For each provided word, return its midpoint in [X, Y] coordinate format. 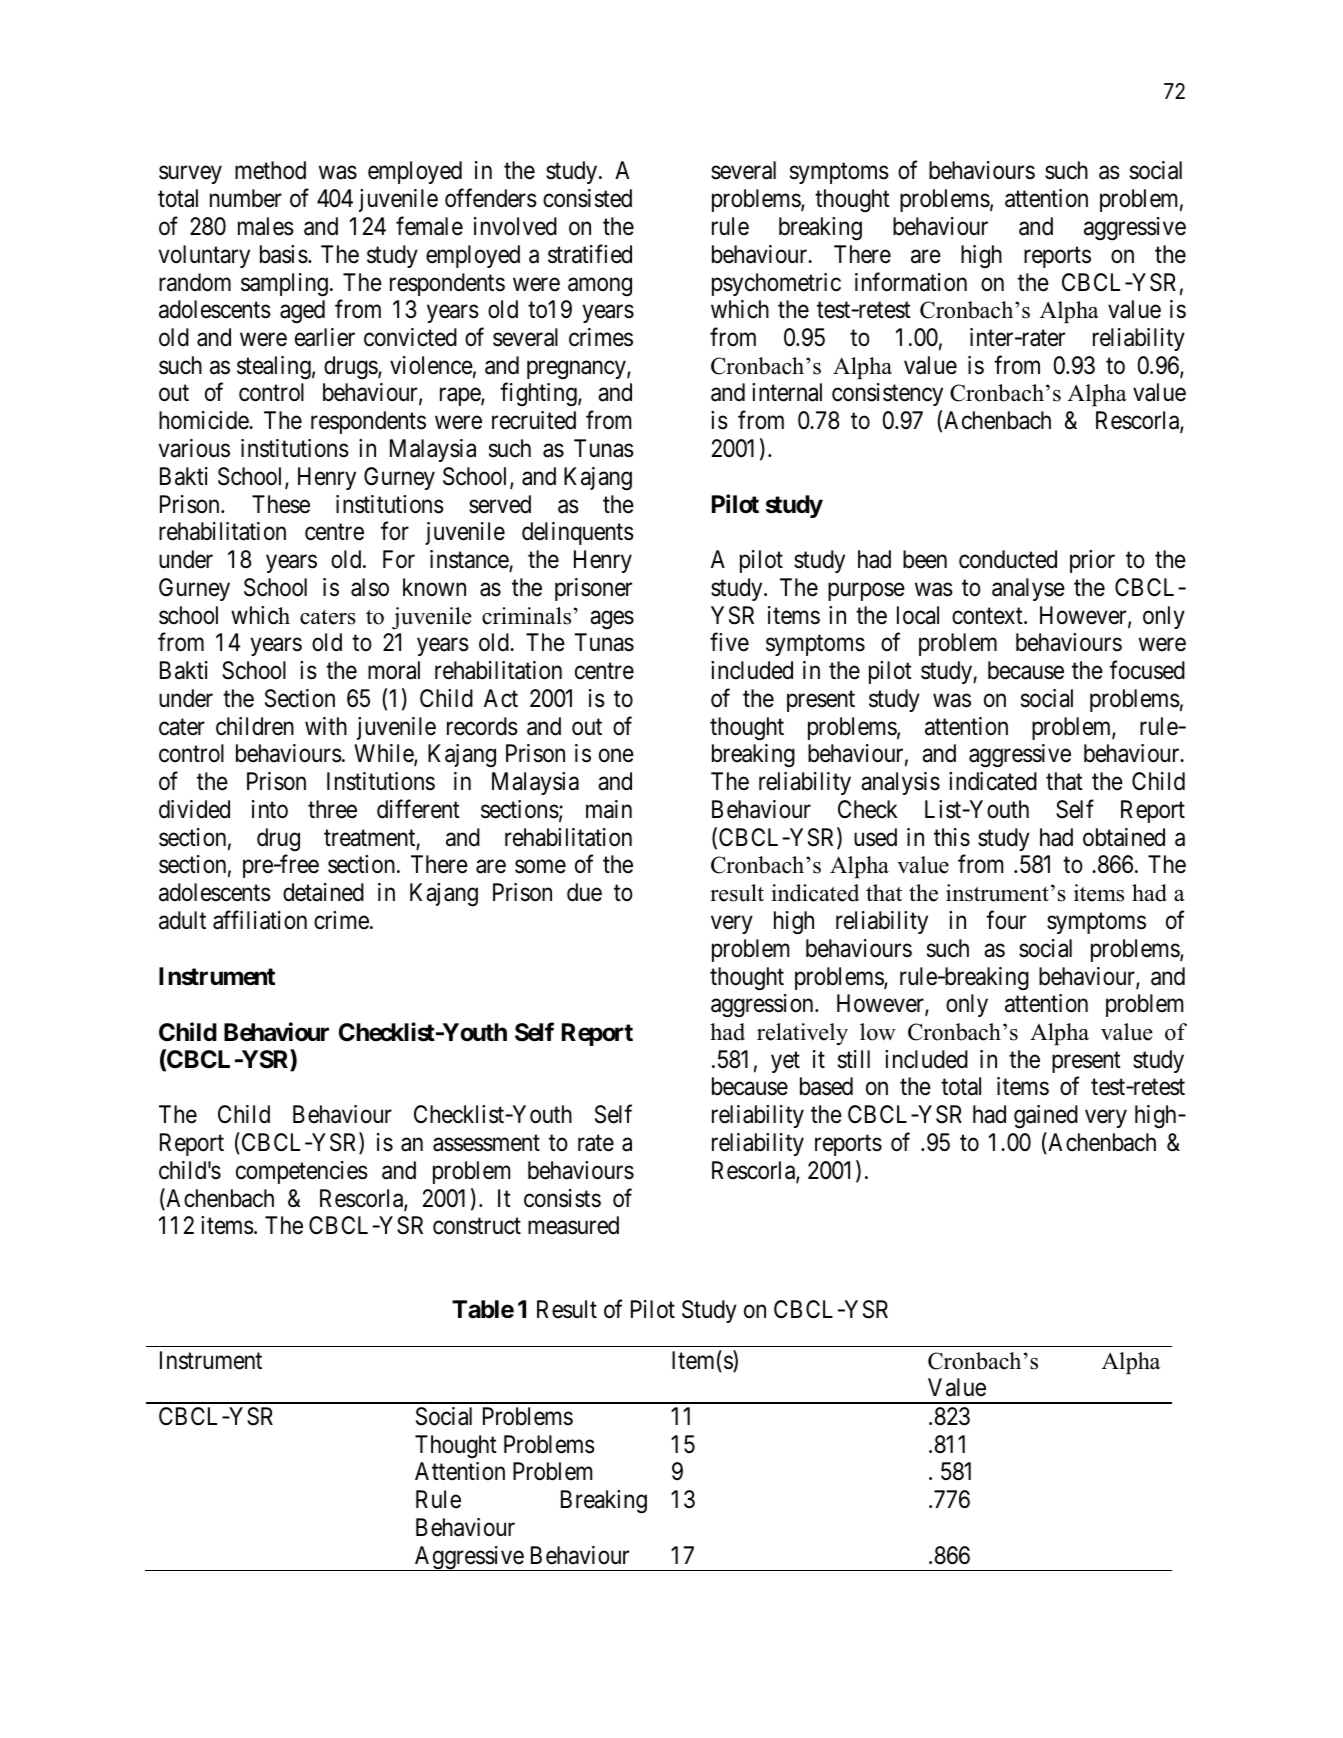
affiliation [260, 920]
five [729, 642]
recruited [534, 420]
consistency [887, 394]
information [911, 282]
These [281, 504]
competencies [302, 1172]
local [918, 615]
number [246, 198]
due [584, 892]
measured [573, 1225]
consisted [587, 198]
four [1006, 919]
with [326, 726]
